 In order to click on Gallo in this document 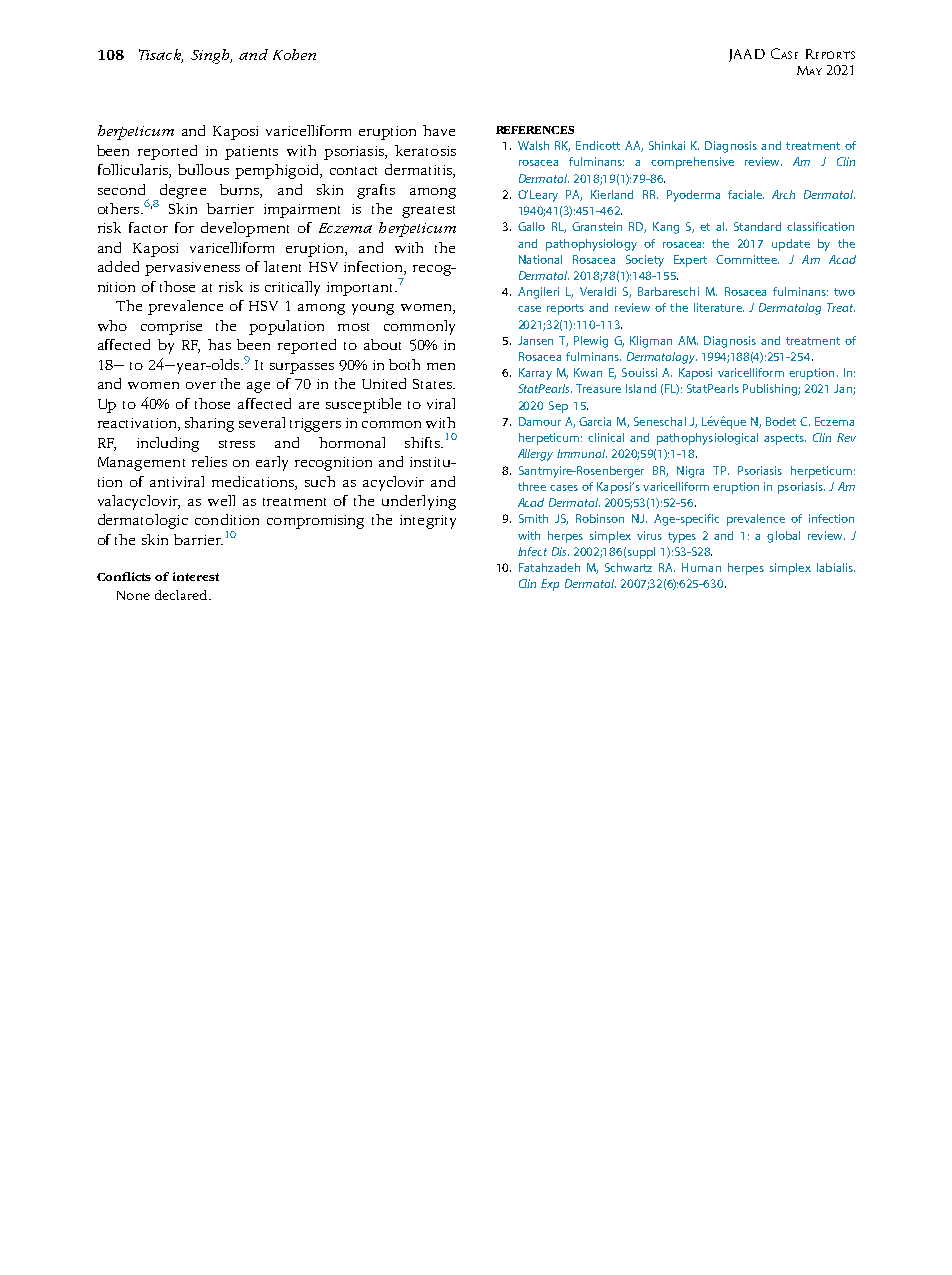, I will do `click(531, 226)`.
